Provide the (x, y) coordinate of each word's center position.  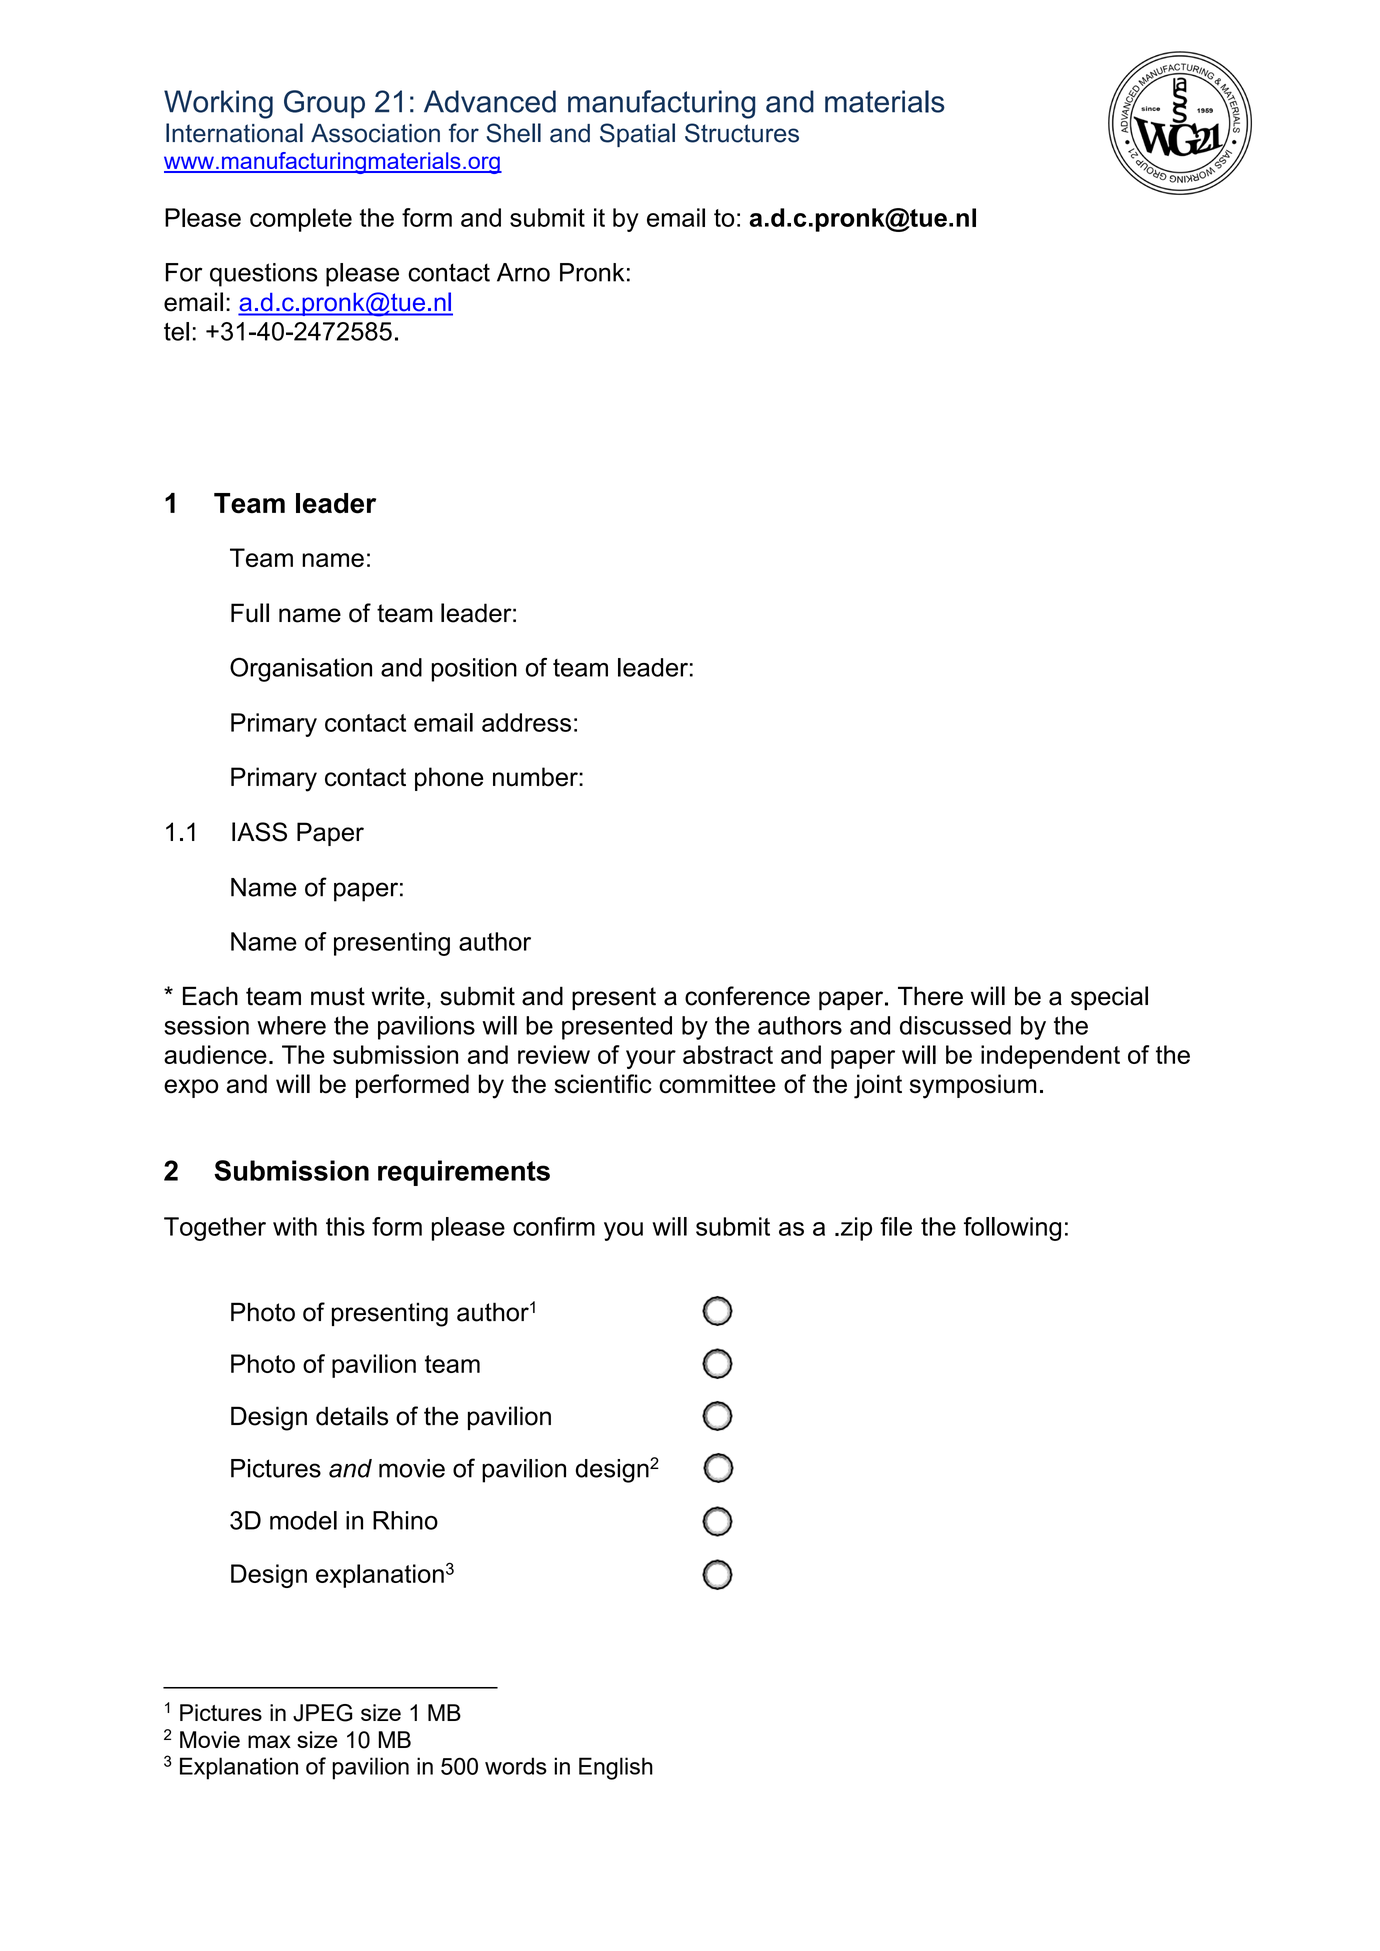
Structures (742, 133)
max (269, 1741)
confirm (554, 1226)
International (234, 133)
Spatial (637, 135)
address (526, 722)
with (295, 1226)
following (1012, 1229)
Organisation (301, 670)
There (930, 996)
